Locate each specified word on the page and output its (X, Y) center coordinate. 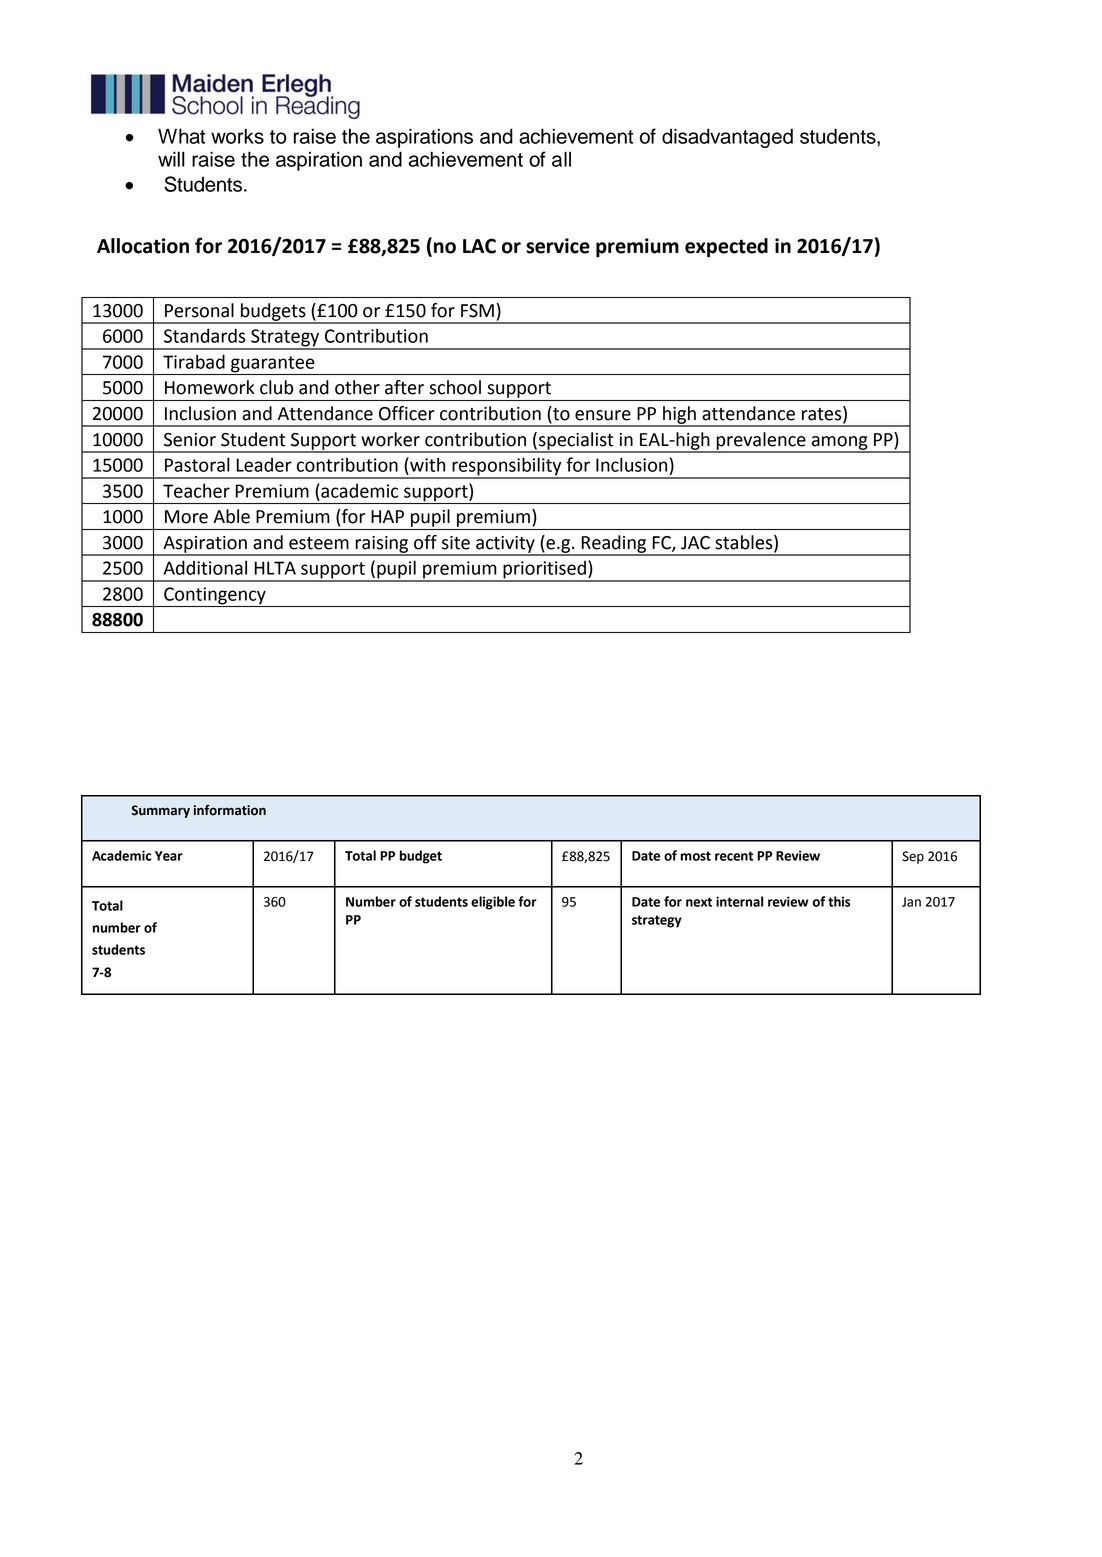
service (558, 246)
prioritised (544, 571)
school (455, 387)
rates (823, 413)
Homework (210, 387)
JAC (695, 543)
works (237, 136)
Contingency (215, 596)
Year (169, 856)
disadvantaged (727, 138)
